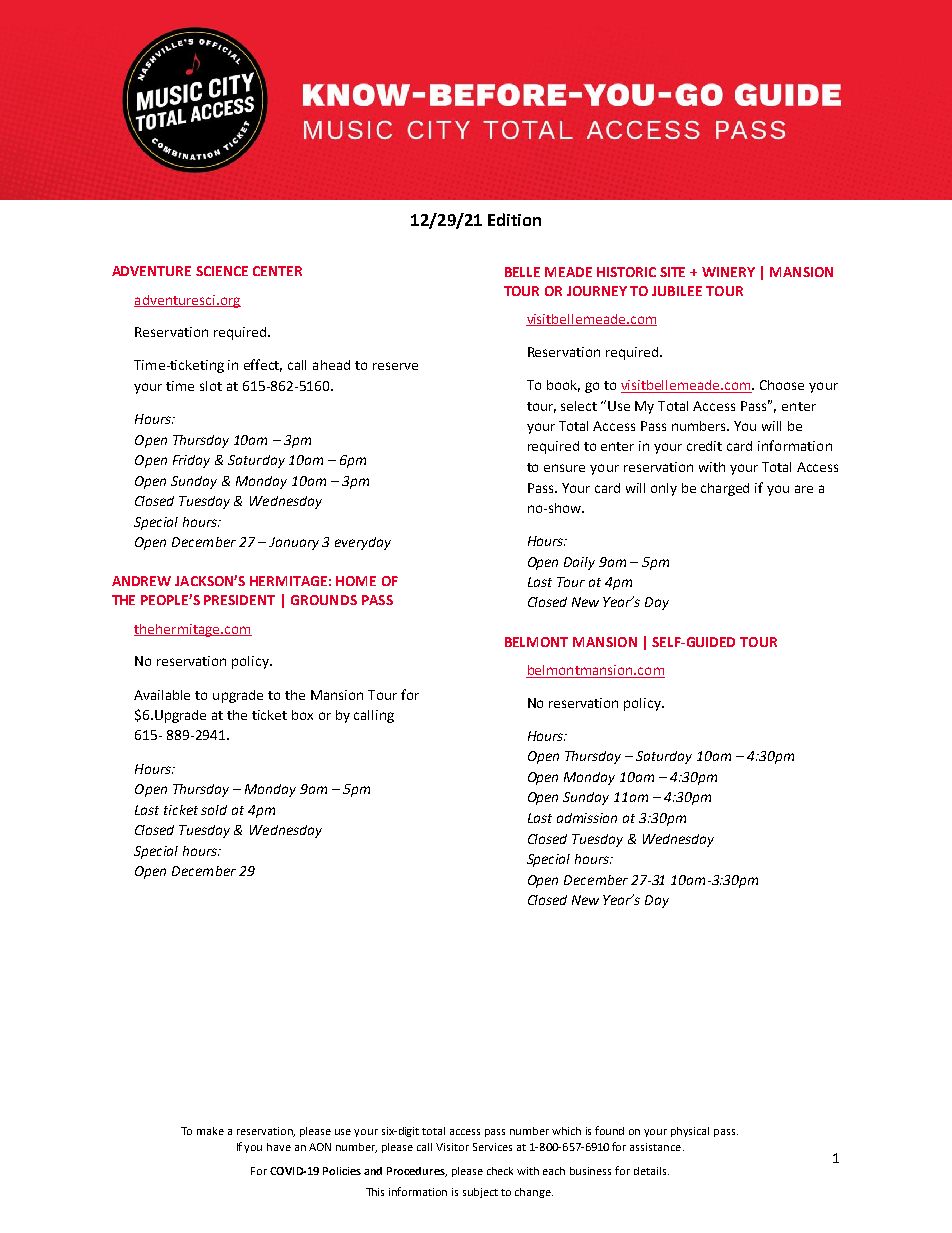 The height and width of the page is (1233, 952). I want to click on box, so click(302, 715).
